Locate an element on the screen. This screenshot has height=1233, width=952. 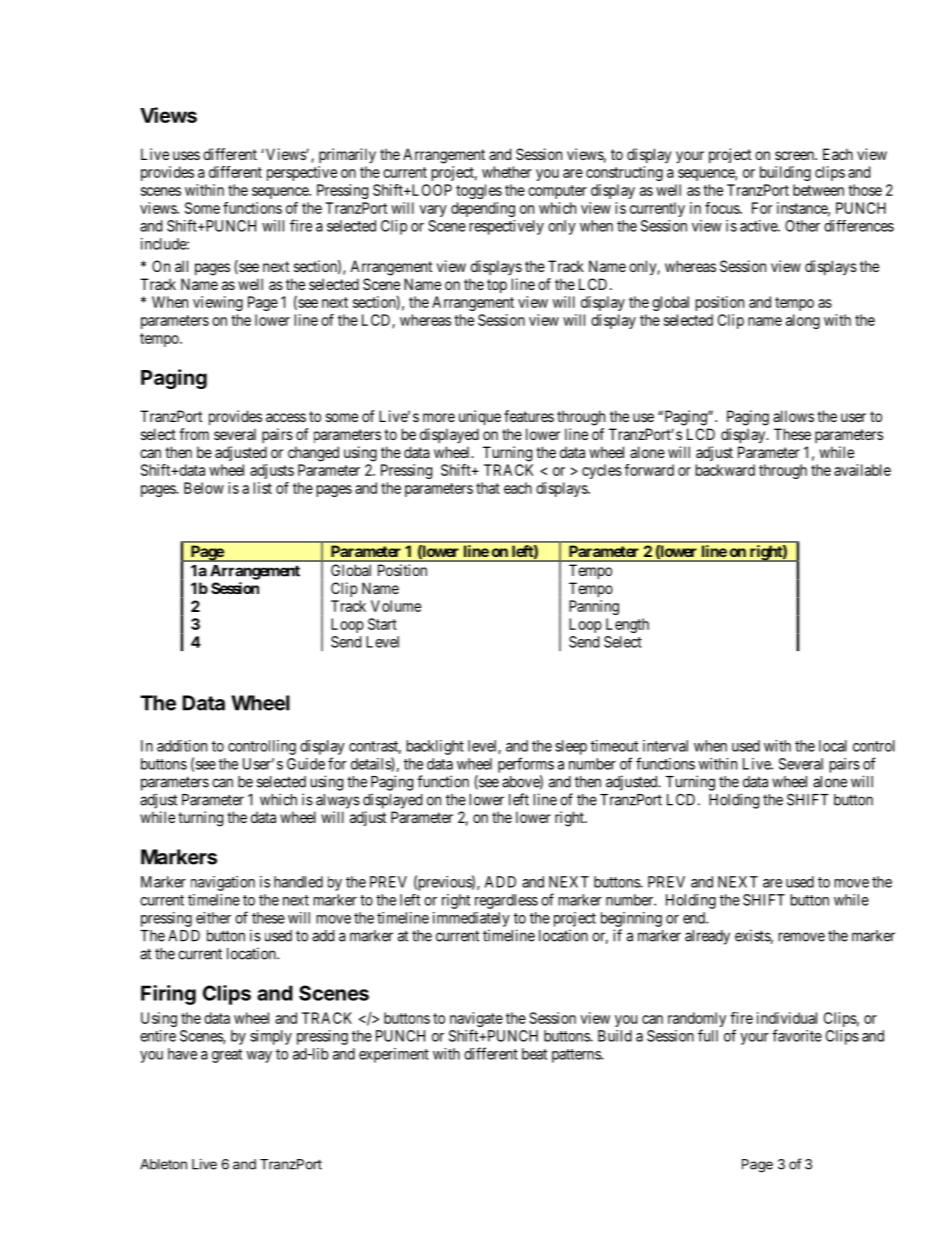
beat is located at coordinates (534, 1054).
